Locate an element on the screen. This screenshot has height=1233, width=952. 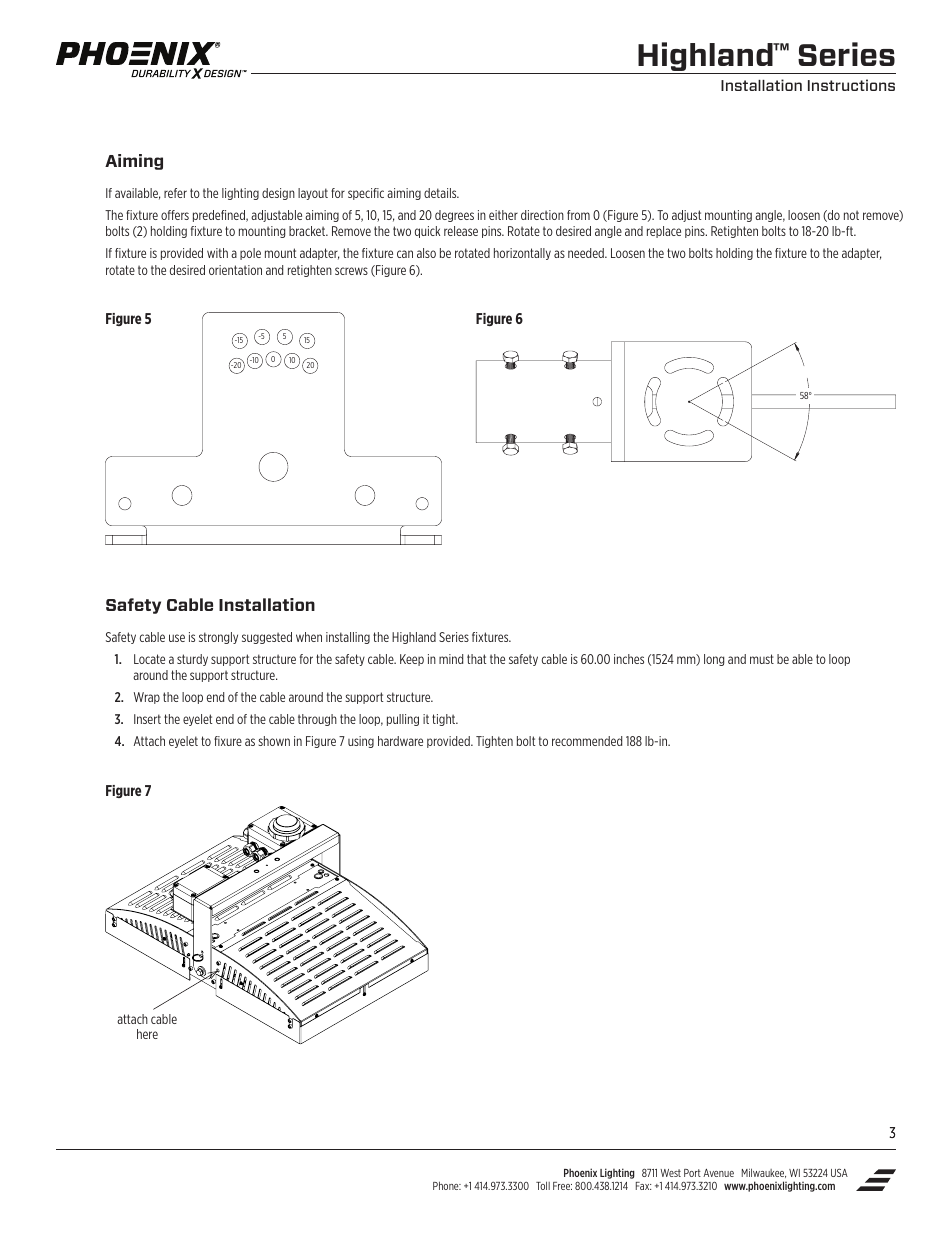
here is located at coordinates (147, 1034).
